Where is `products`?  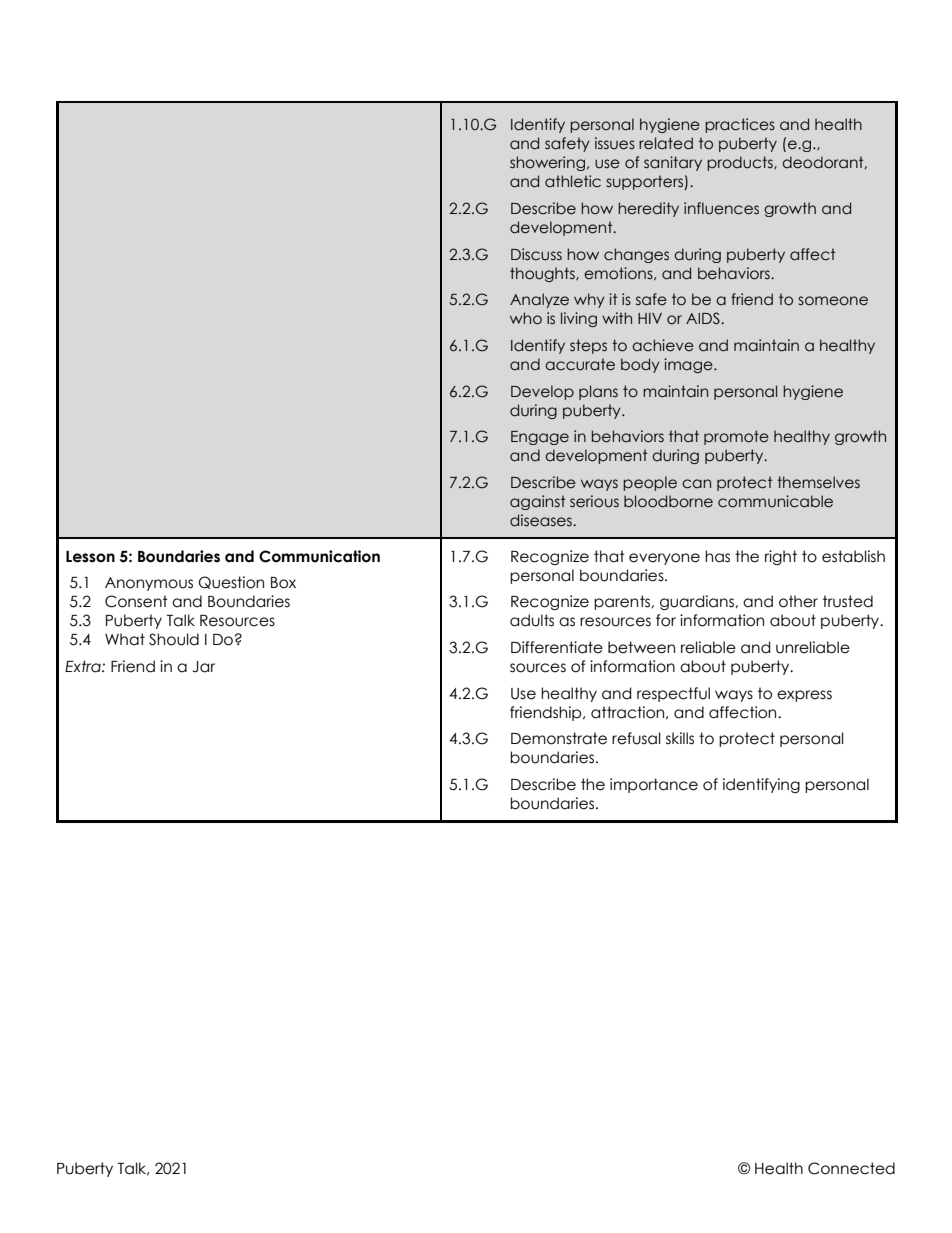 products is located at coordinates (741, 163).
